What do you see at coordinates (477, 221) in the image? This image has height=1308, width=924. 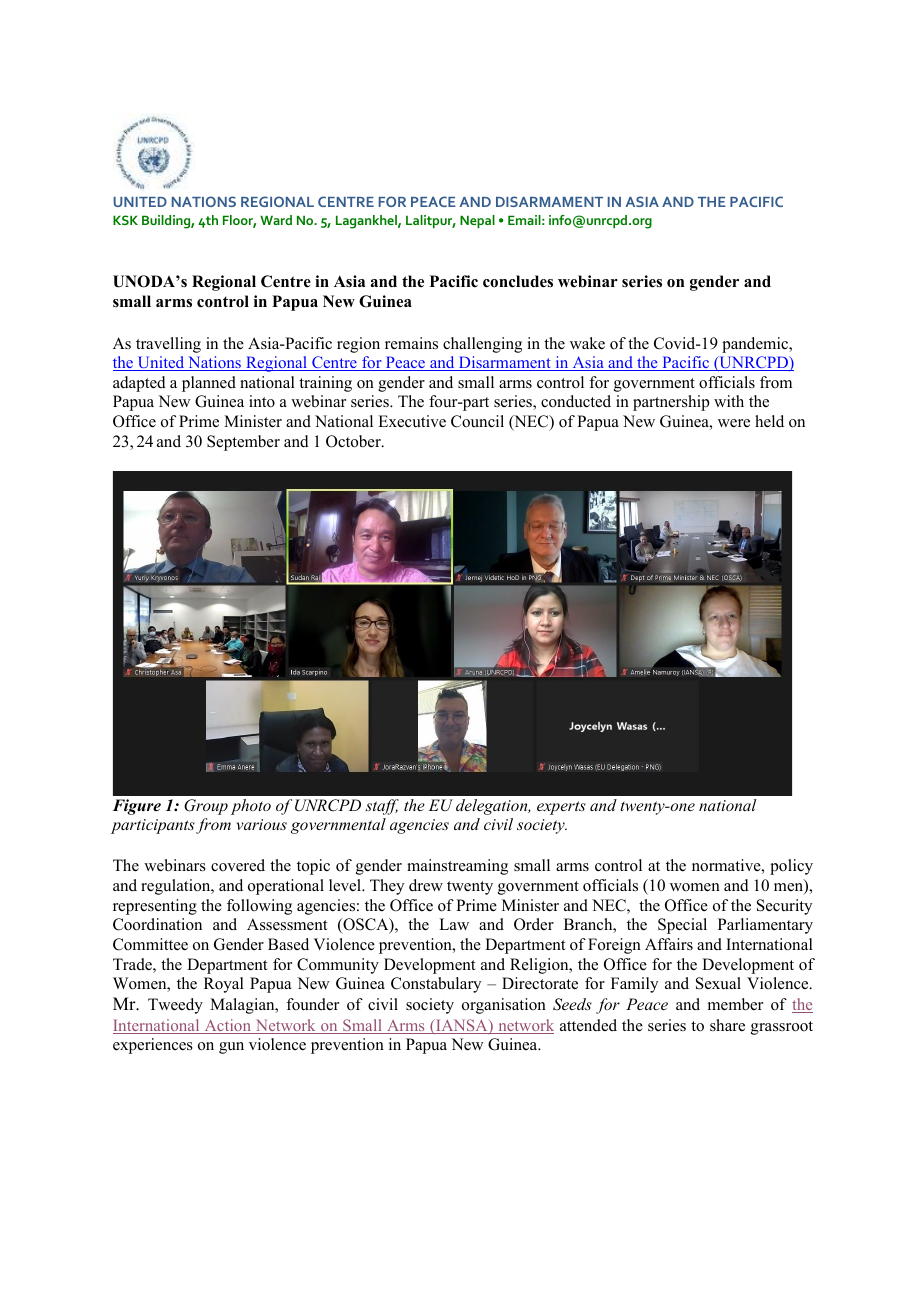 I see `Nepal` at bounding box center [477, 221].
